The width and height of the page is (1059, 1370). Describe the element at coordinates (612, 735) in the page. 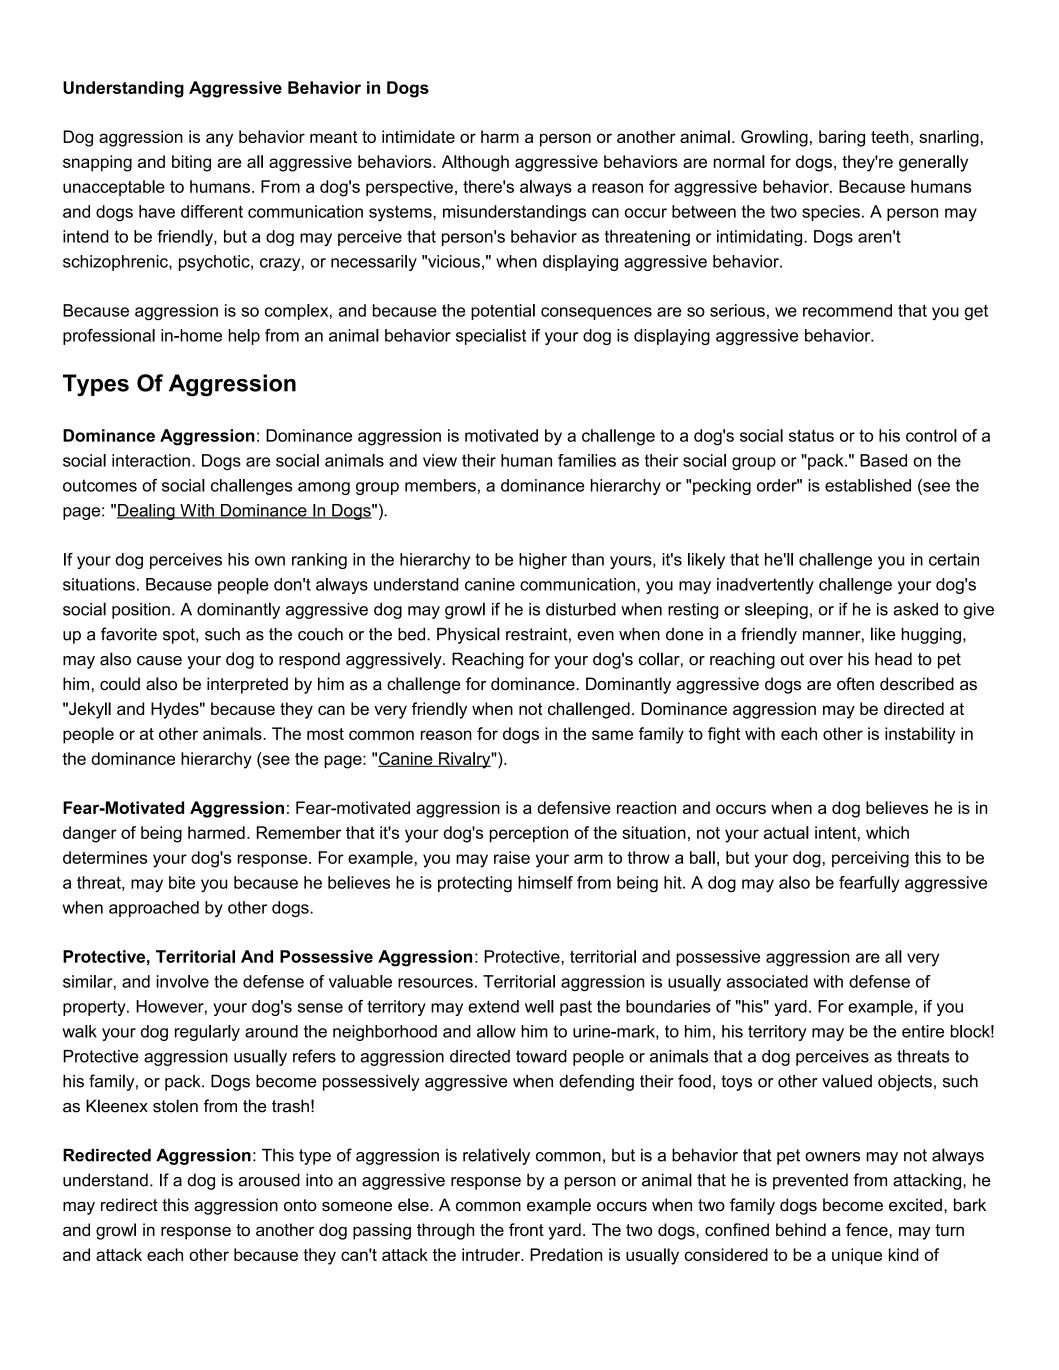

I see `same` at that location.
